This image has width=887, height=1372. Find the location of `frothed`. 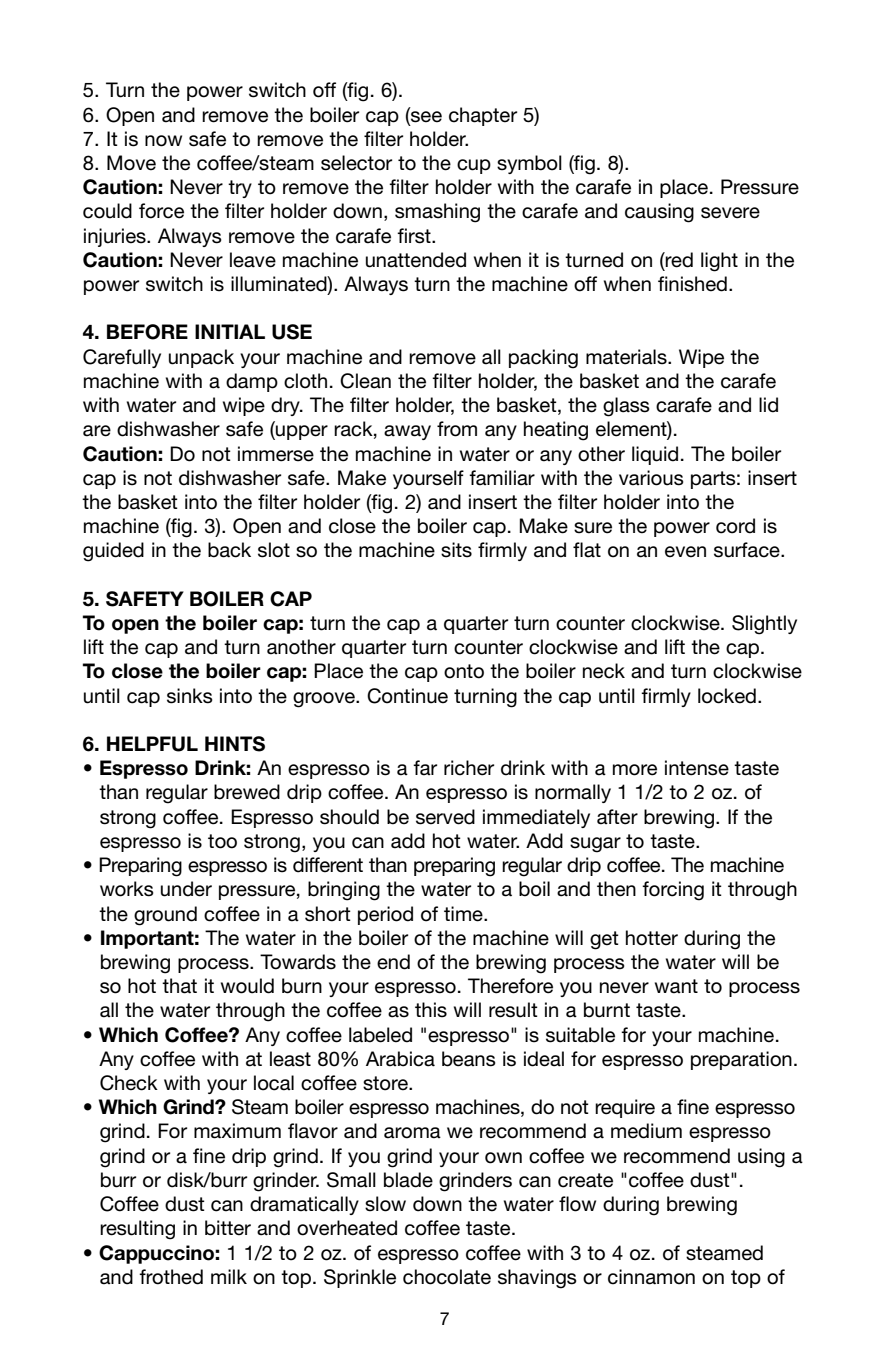

frothed is located at coordinates (171, 1277).
